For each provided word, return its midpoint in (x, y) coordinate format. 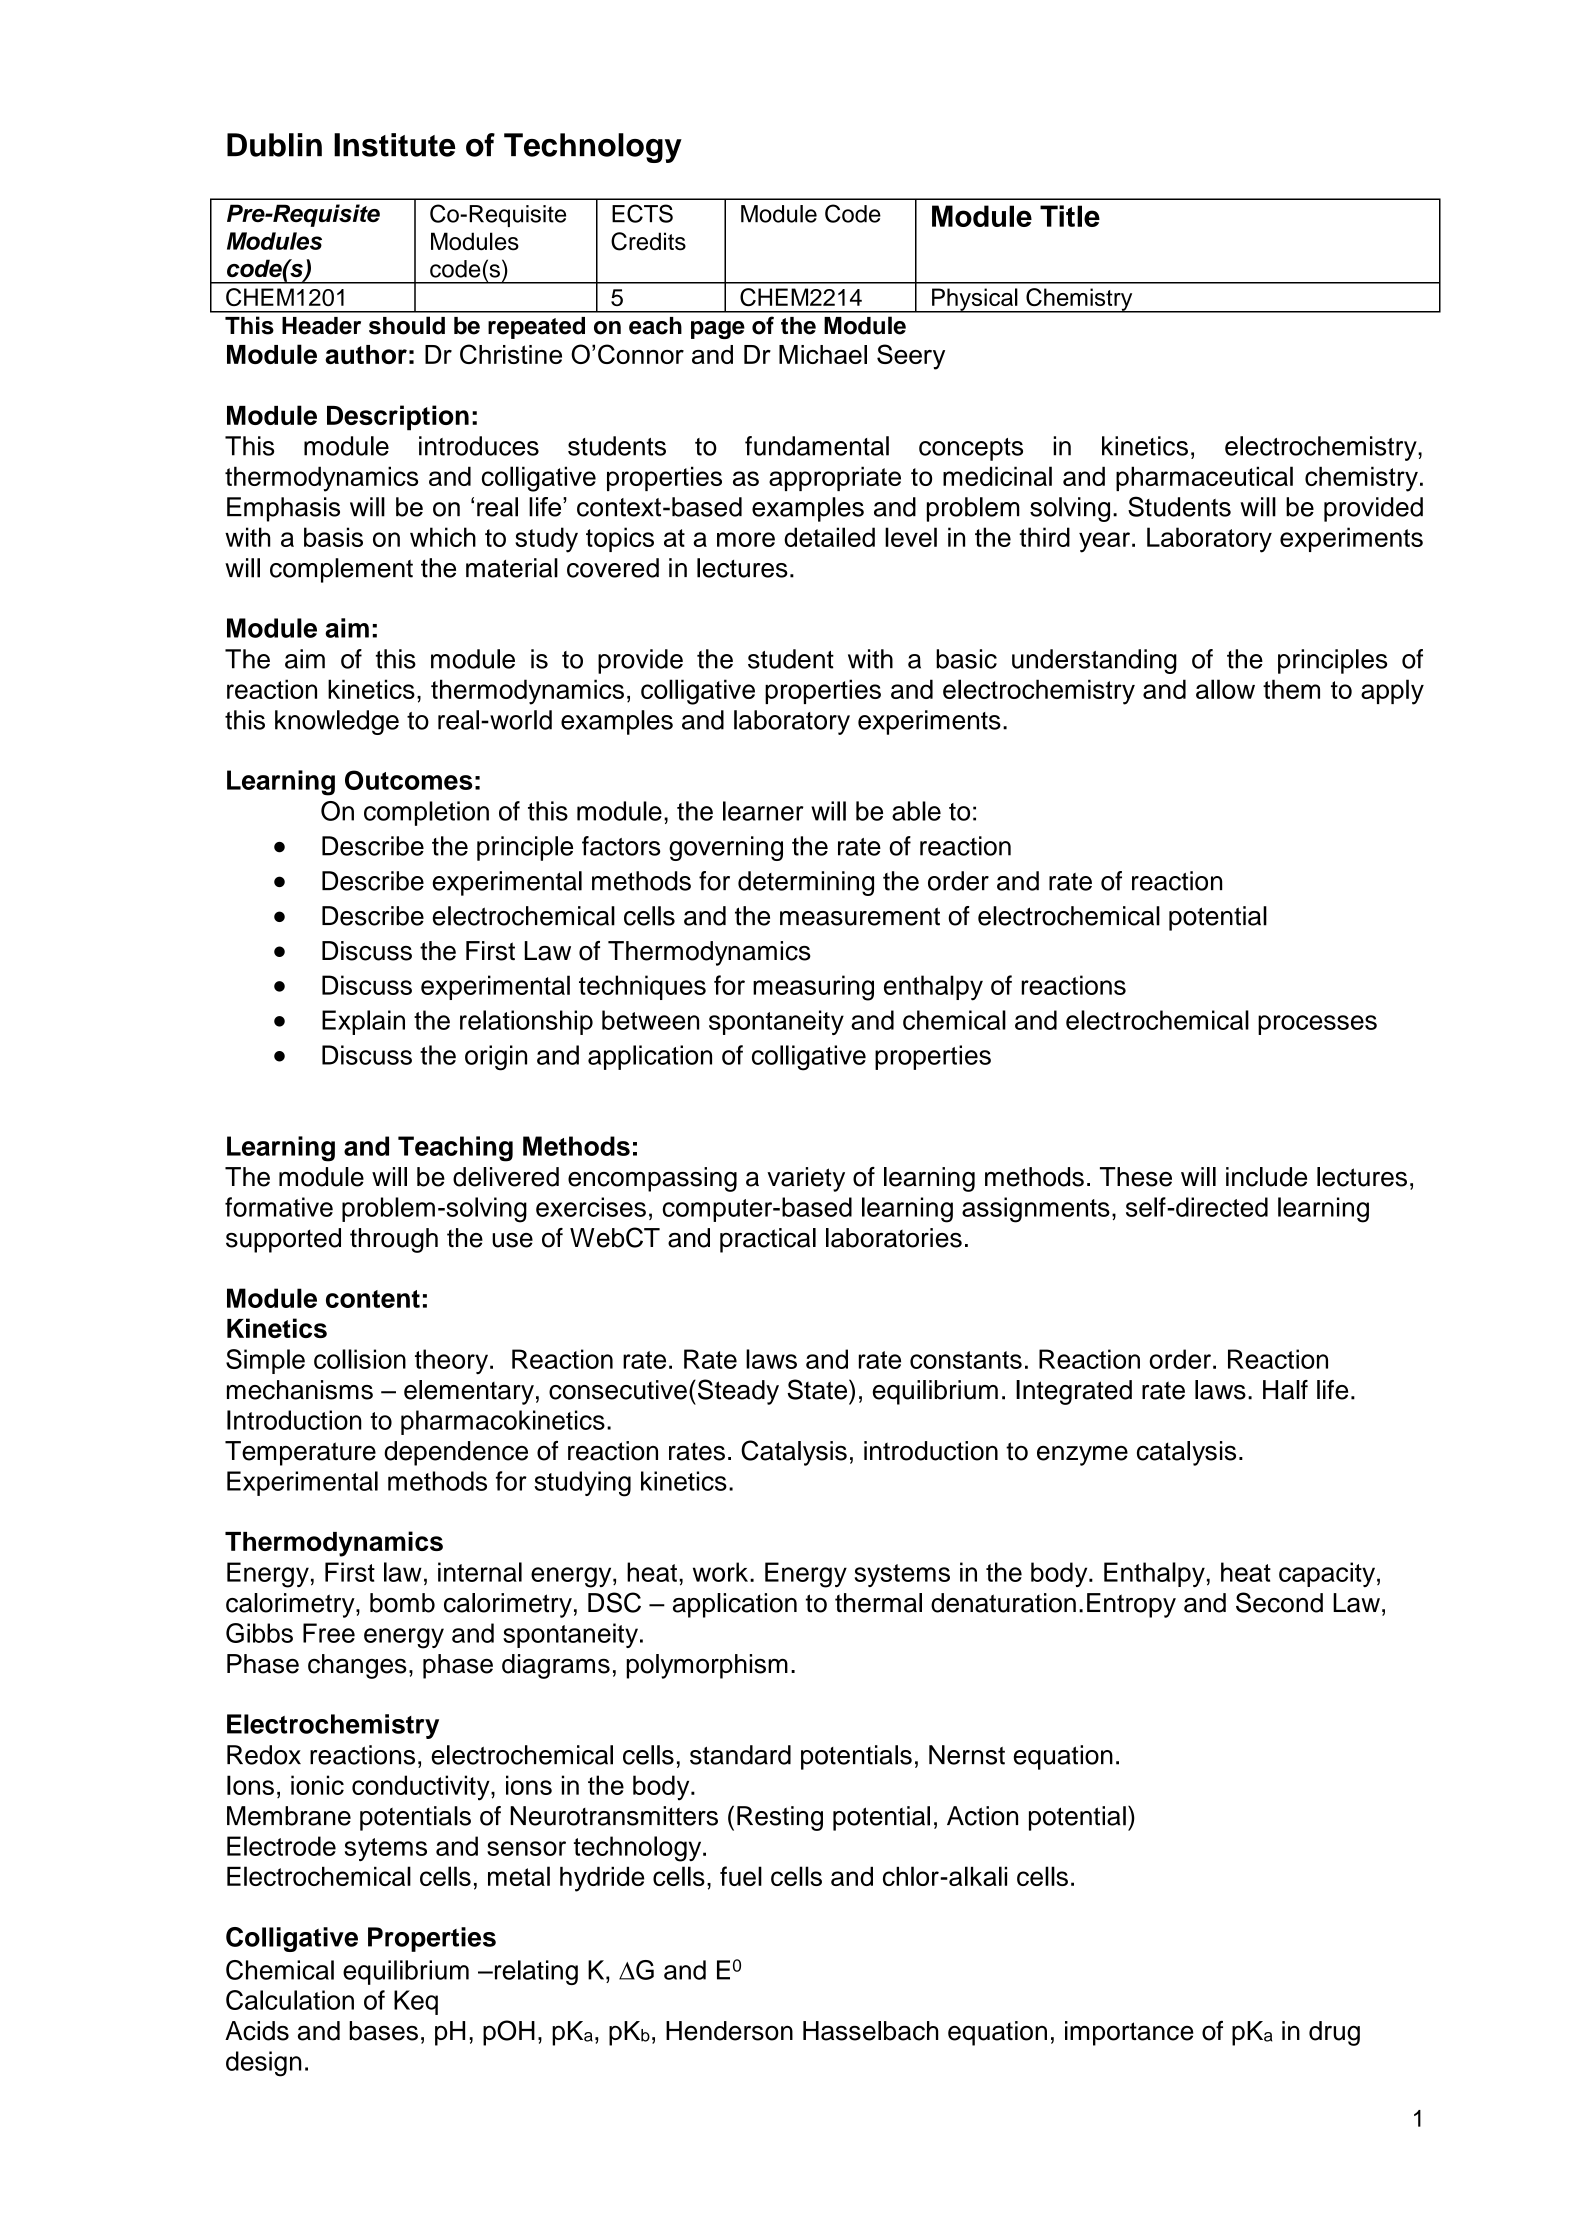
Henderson (729, 2031)
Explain (363, 1022)
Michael (823, 354)
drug (1334, 2033)
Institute (395, 145)
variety (806, 1179)
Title (1070, 216)
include (1266, 1177)
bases (383, 2031)
